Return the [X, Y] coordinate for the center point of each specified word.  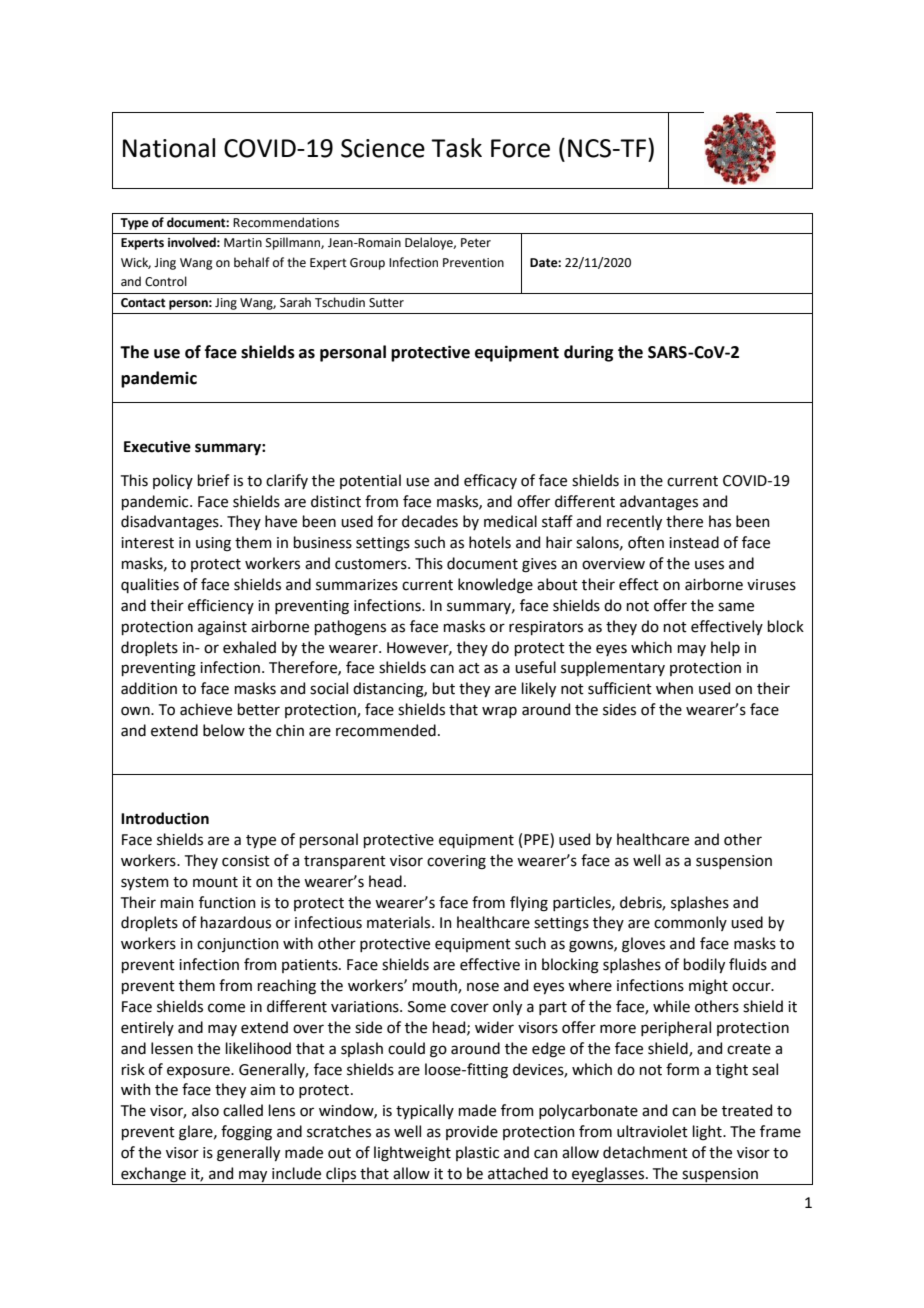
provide [472, 1132]
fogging [246, 1133]
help [725, 648]
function [227, 902]
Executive [157, 447]
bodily [704, 965]
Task [456, 148]
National [169, 148]
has [720, 521]
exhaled [249, 647]
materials [400, 922]
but [444, 688]
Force [520, 148]
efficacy [490, 481]
